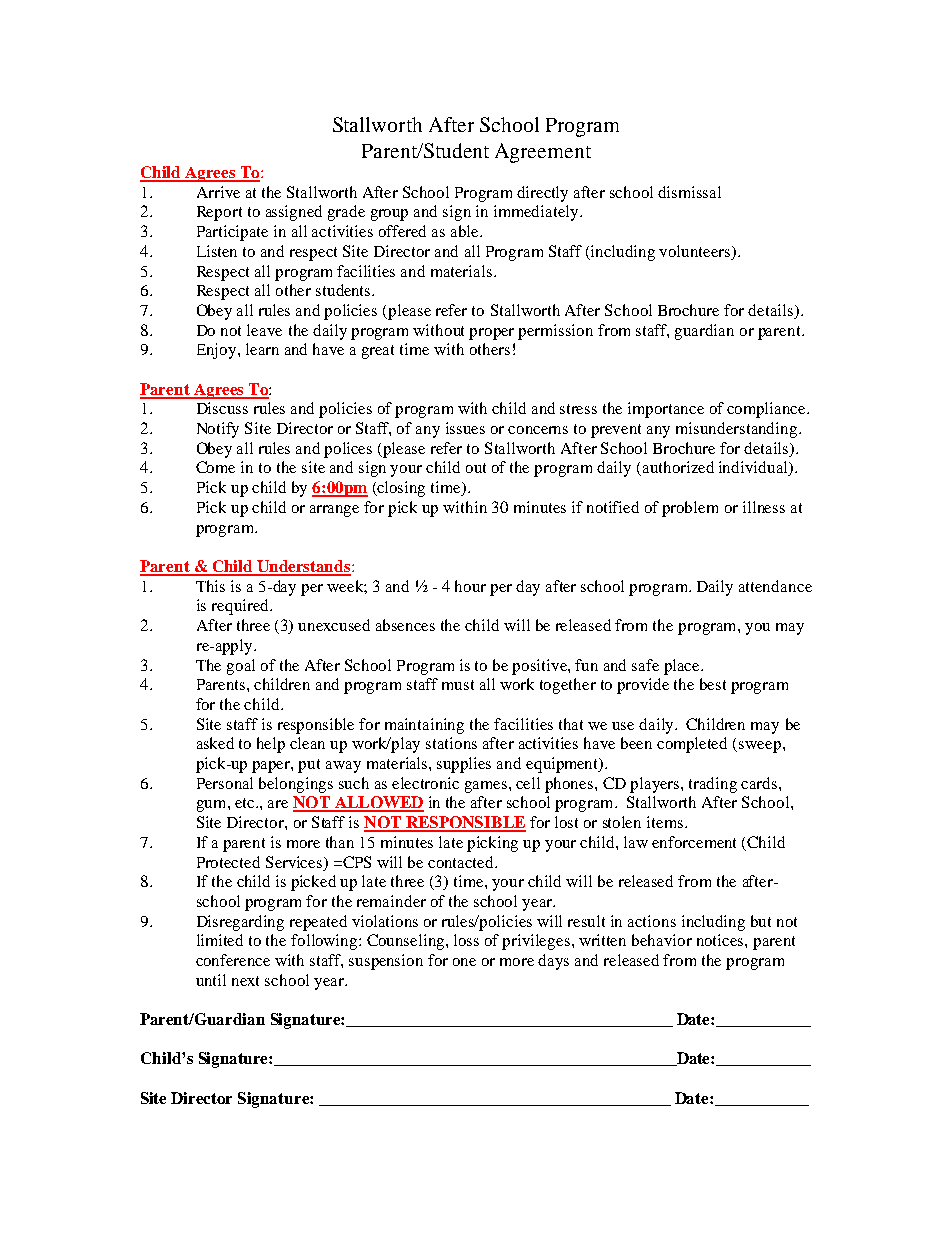 The image size is (952, 1233). What do you see at coordinates (233, 960) in the image?
I see `conference` at bounding box center [233, 960].
